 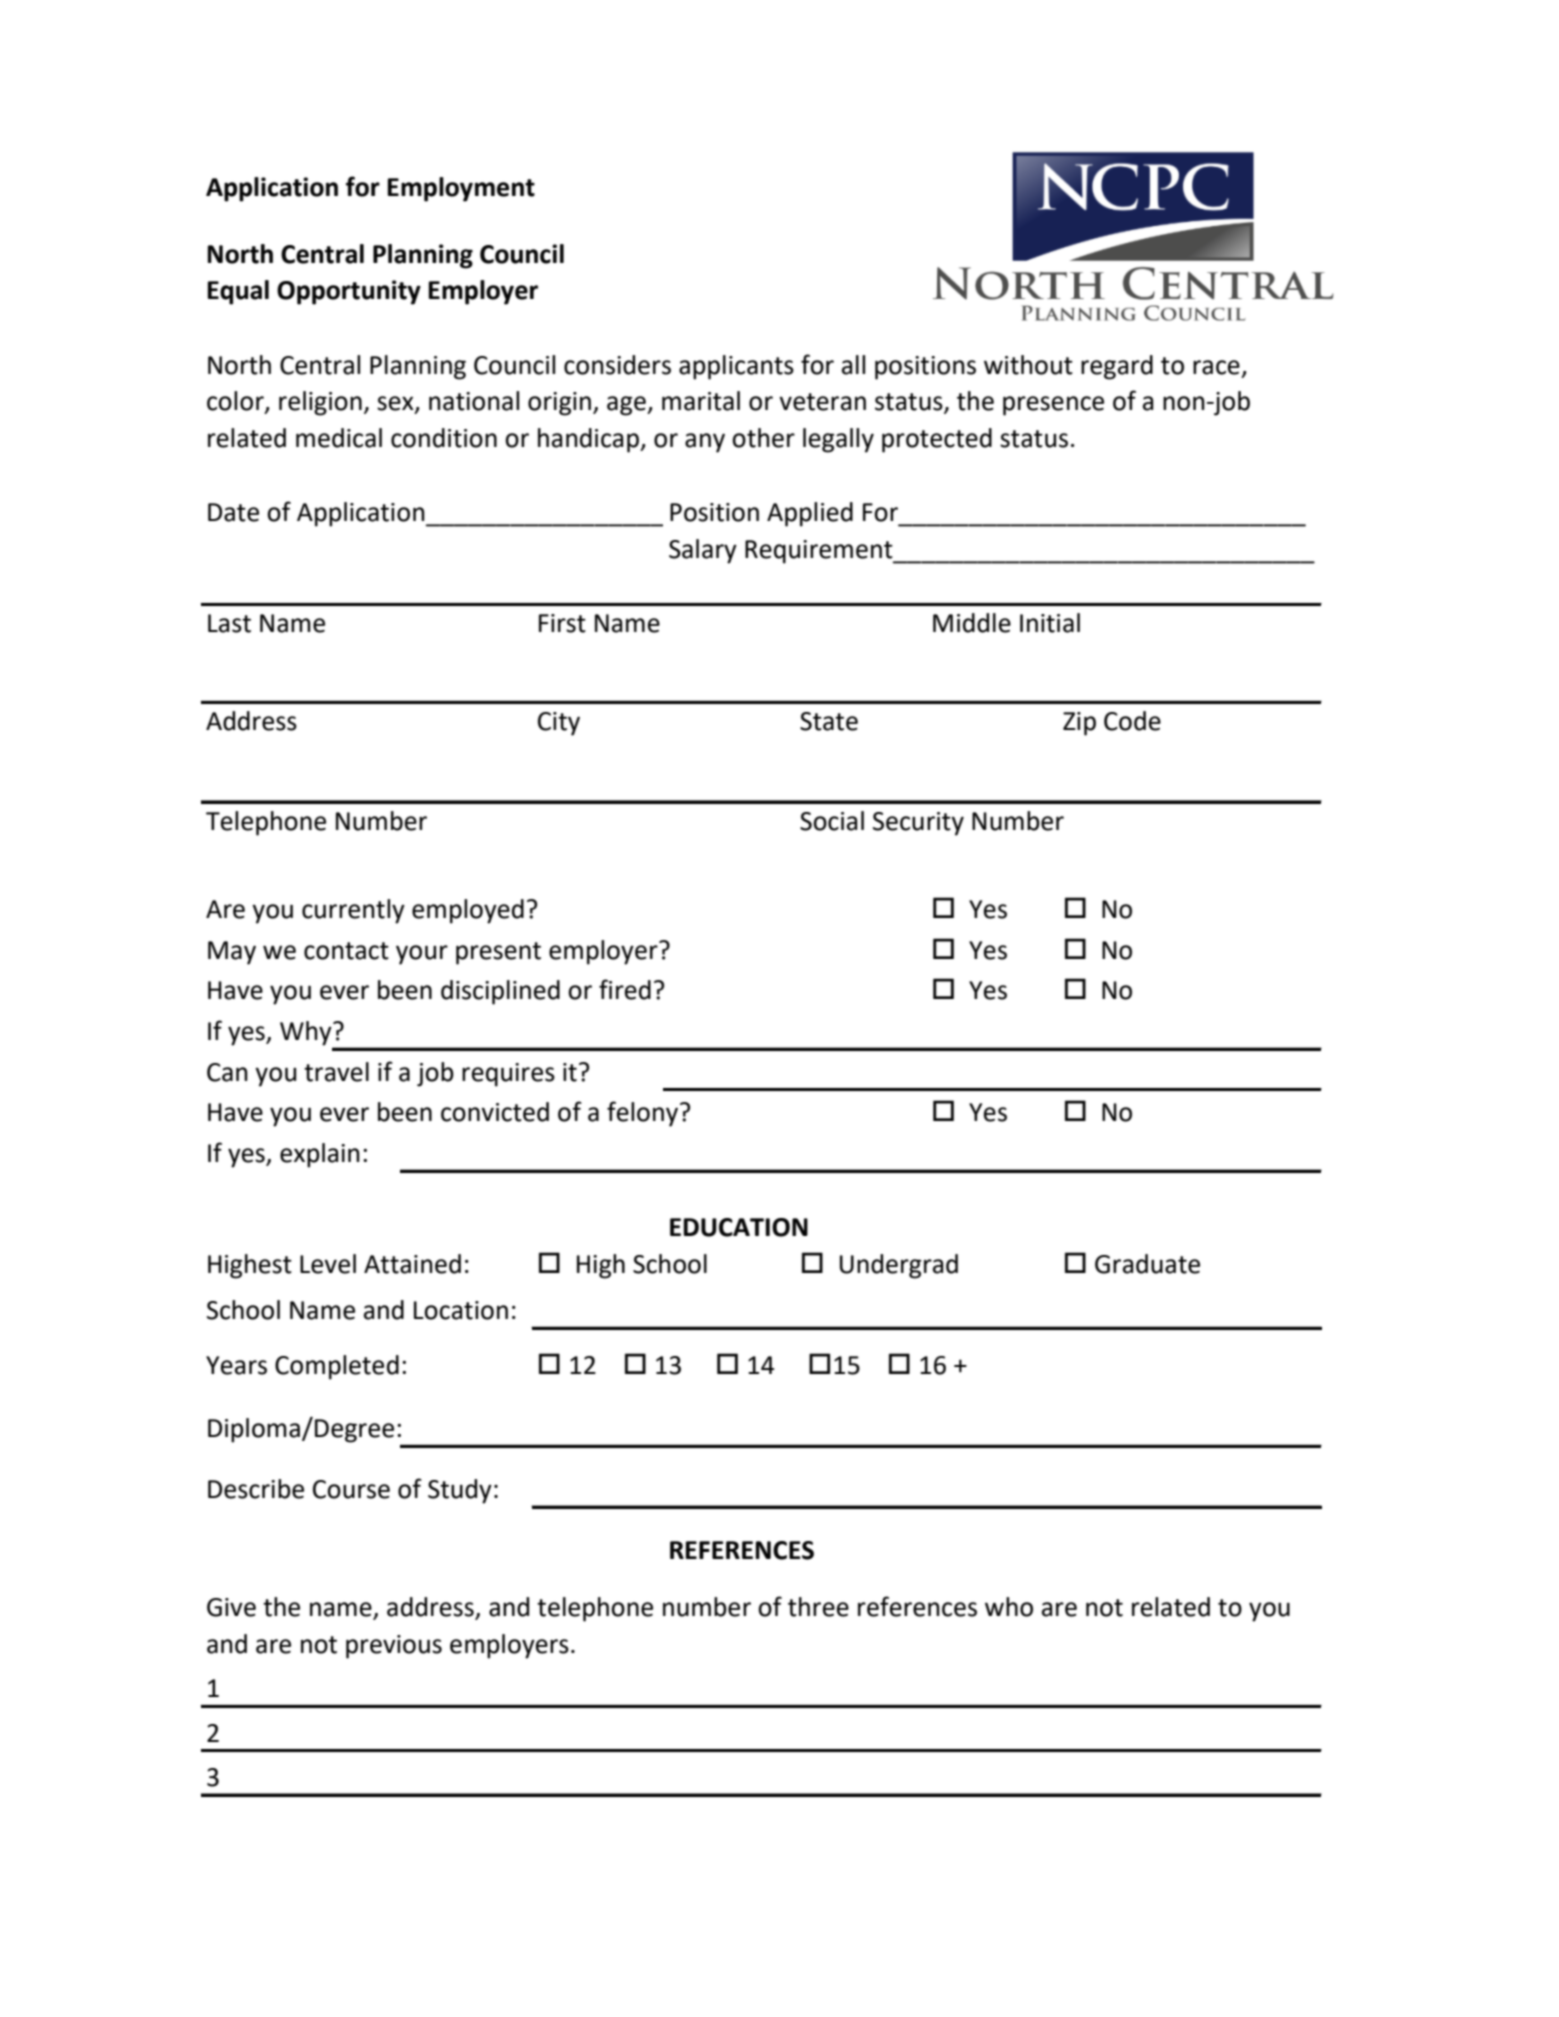 I want to click on regard, so click(x=1117, y=367).
